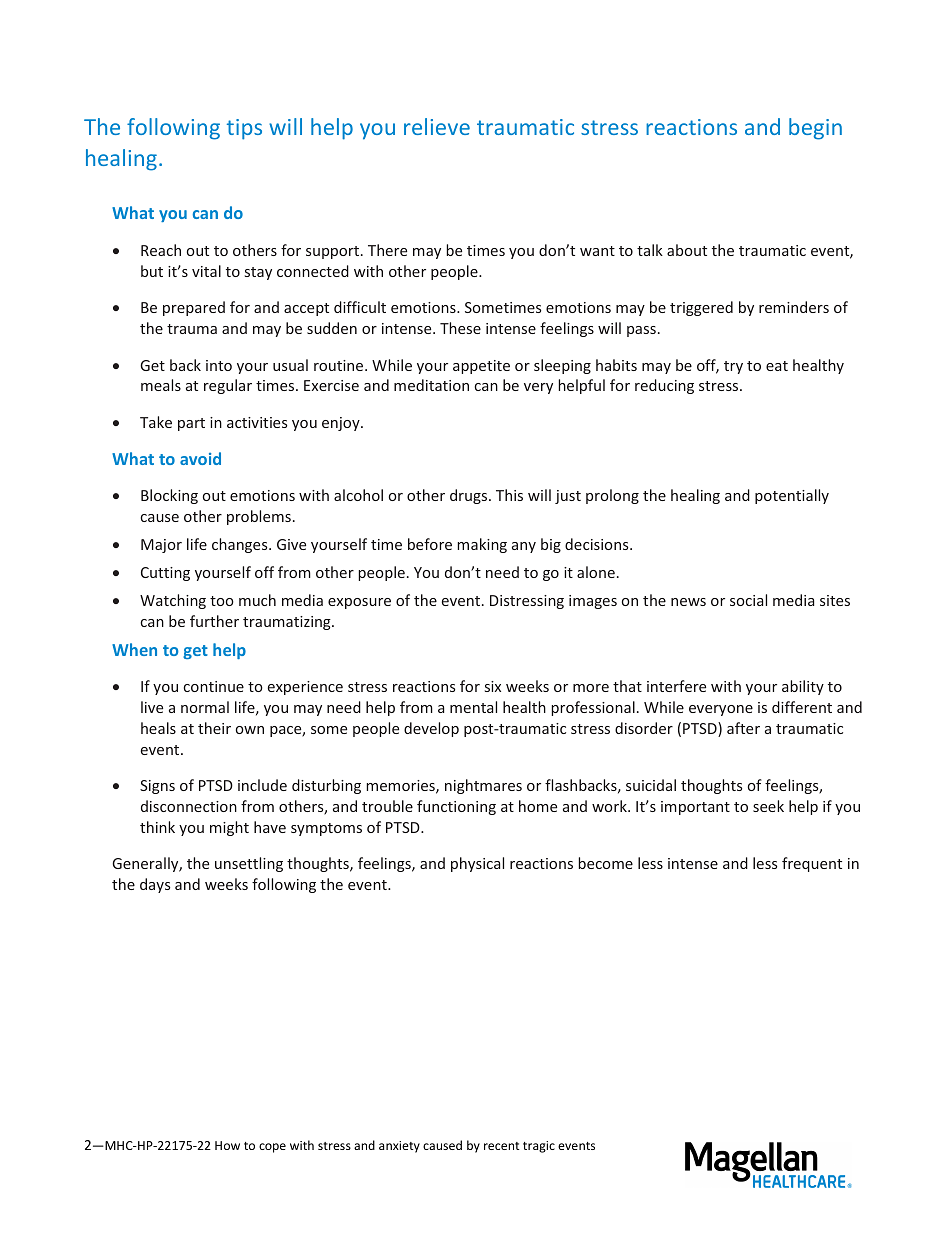 The width and height of the image is (952, 1233). Describe the element at coordinates (437, 126) in the image. I see `relieve` at that location.
